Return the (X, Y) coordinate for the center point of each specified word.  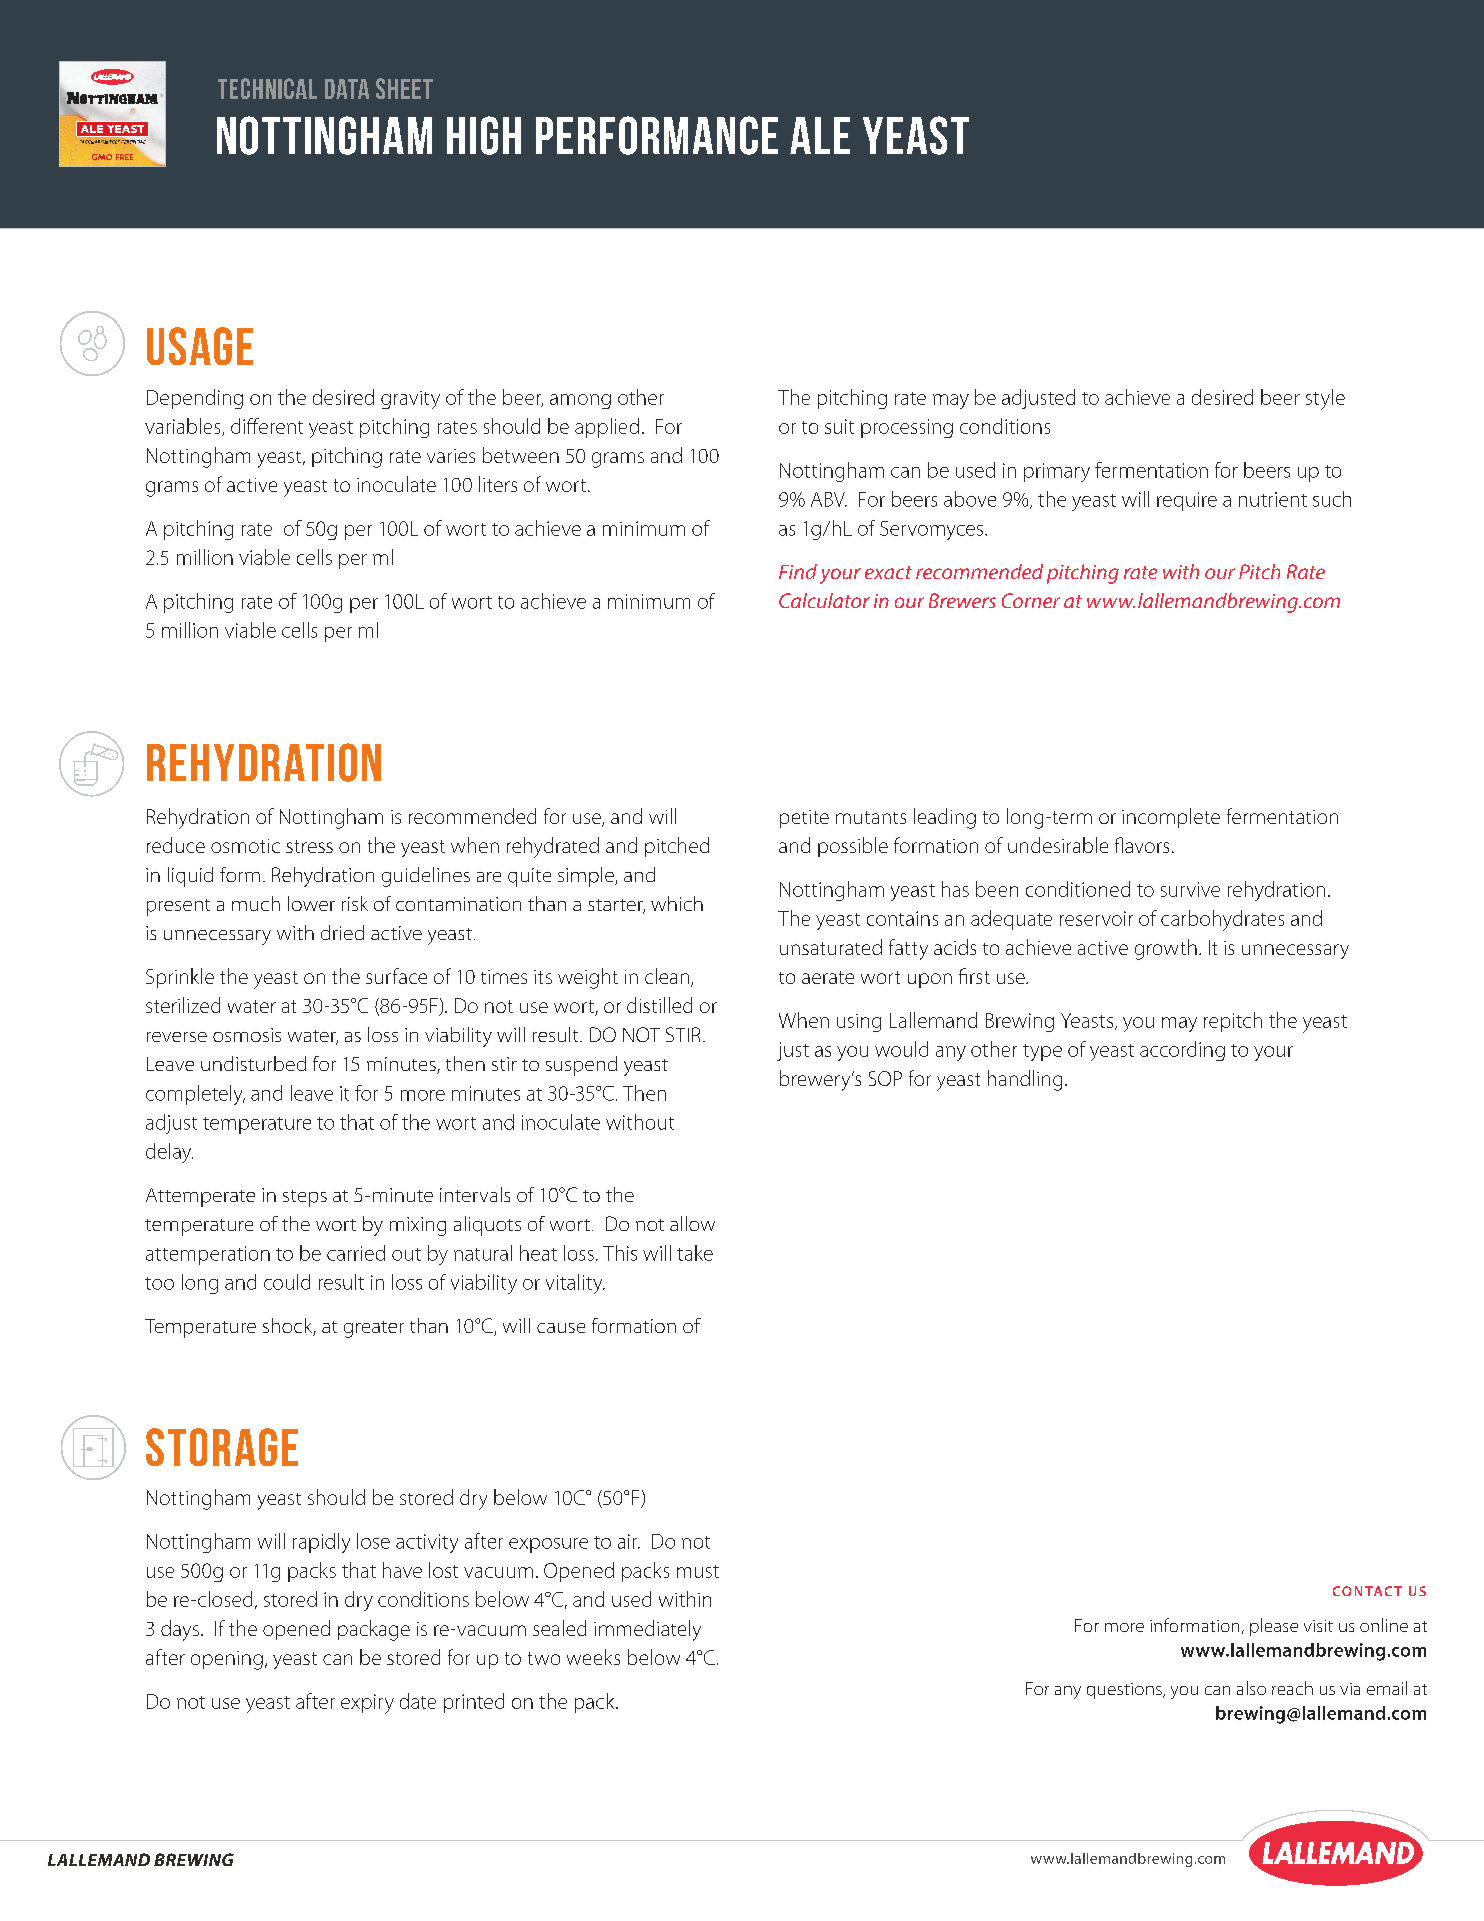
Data (347, 89)
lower (311, 903)
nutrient (1273, 499)
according (1182, 1051)
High (484, 135)
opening (227, 1660)
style (1325, 399)
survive (1190, 889)
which (677, 903)
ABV (829, 499)
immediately (647, 1630)
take (695, 1253)
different (267, 426)
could (287, 1282)
